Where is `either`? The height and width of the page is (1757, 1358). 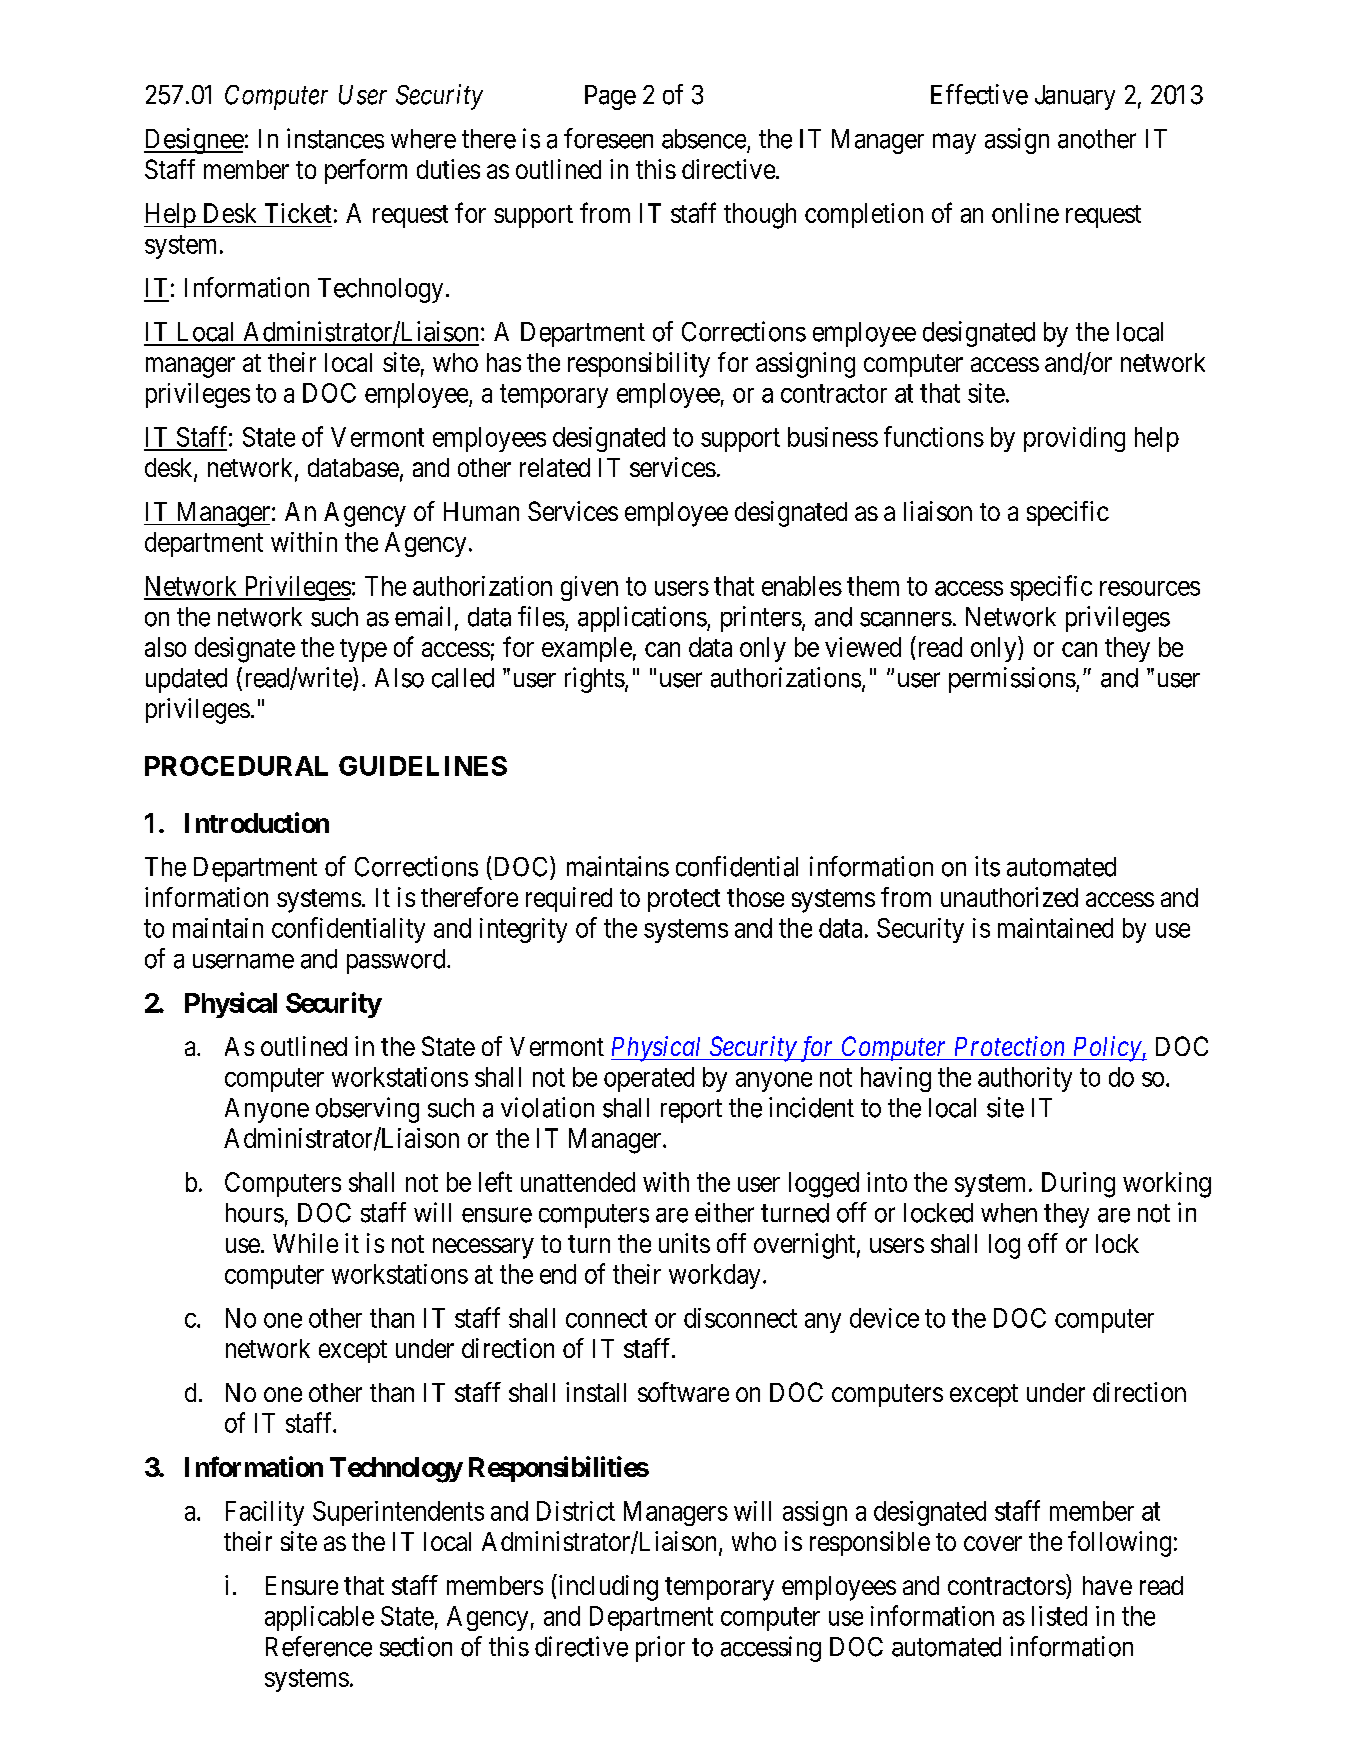
either is located at coordinates (724, 1212).
